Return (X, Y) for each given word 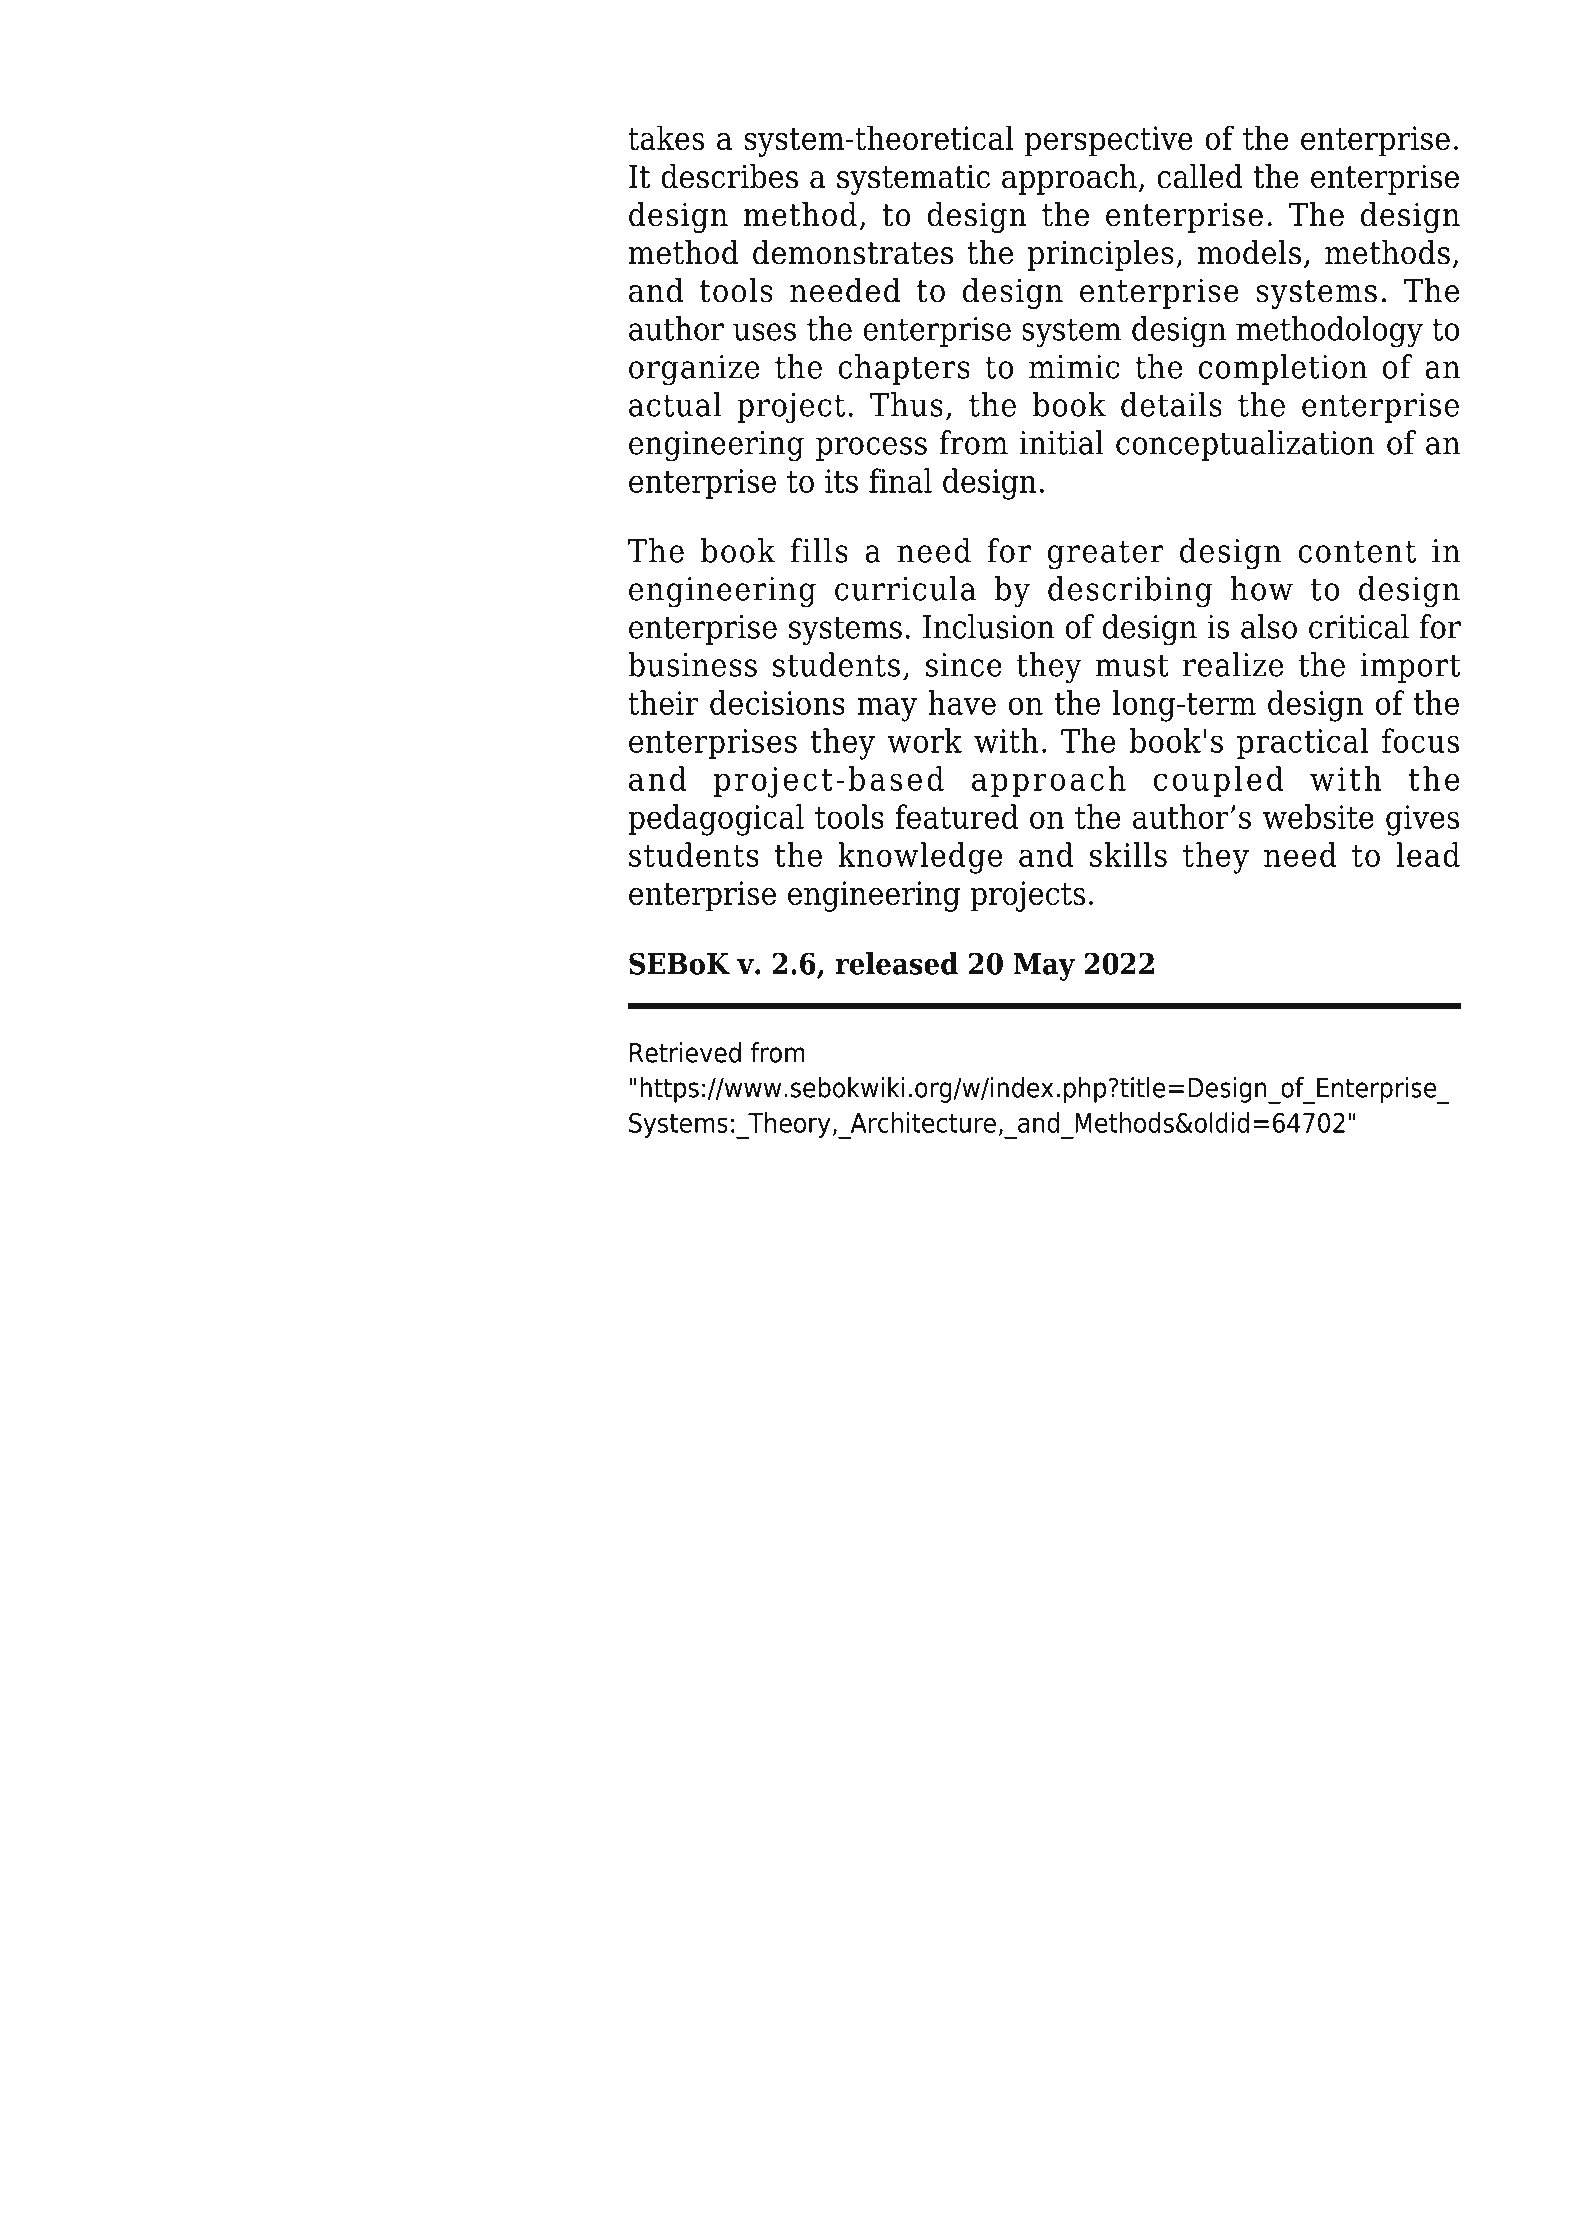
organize (694, 370)
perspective (1109, 141)
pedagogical (716, 820)
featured (957, 816)
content (1357, 551)
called (1200, 176)
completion (1283, 369)
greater (1106, 555)
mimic (1074, 367)
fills (819, 550)
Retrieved (685, 1052)
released (896, 963)
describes (729, 176)
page (746, 1236)
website (1318, 816)
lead (1428, 854)
